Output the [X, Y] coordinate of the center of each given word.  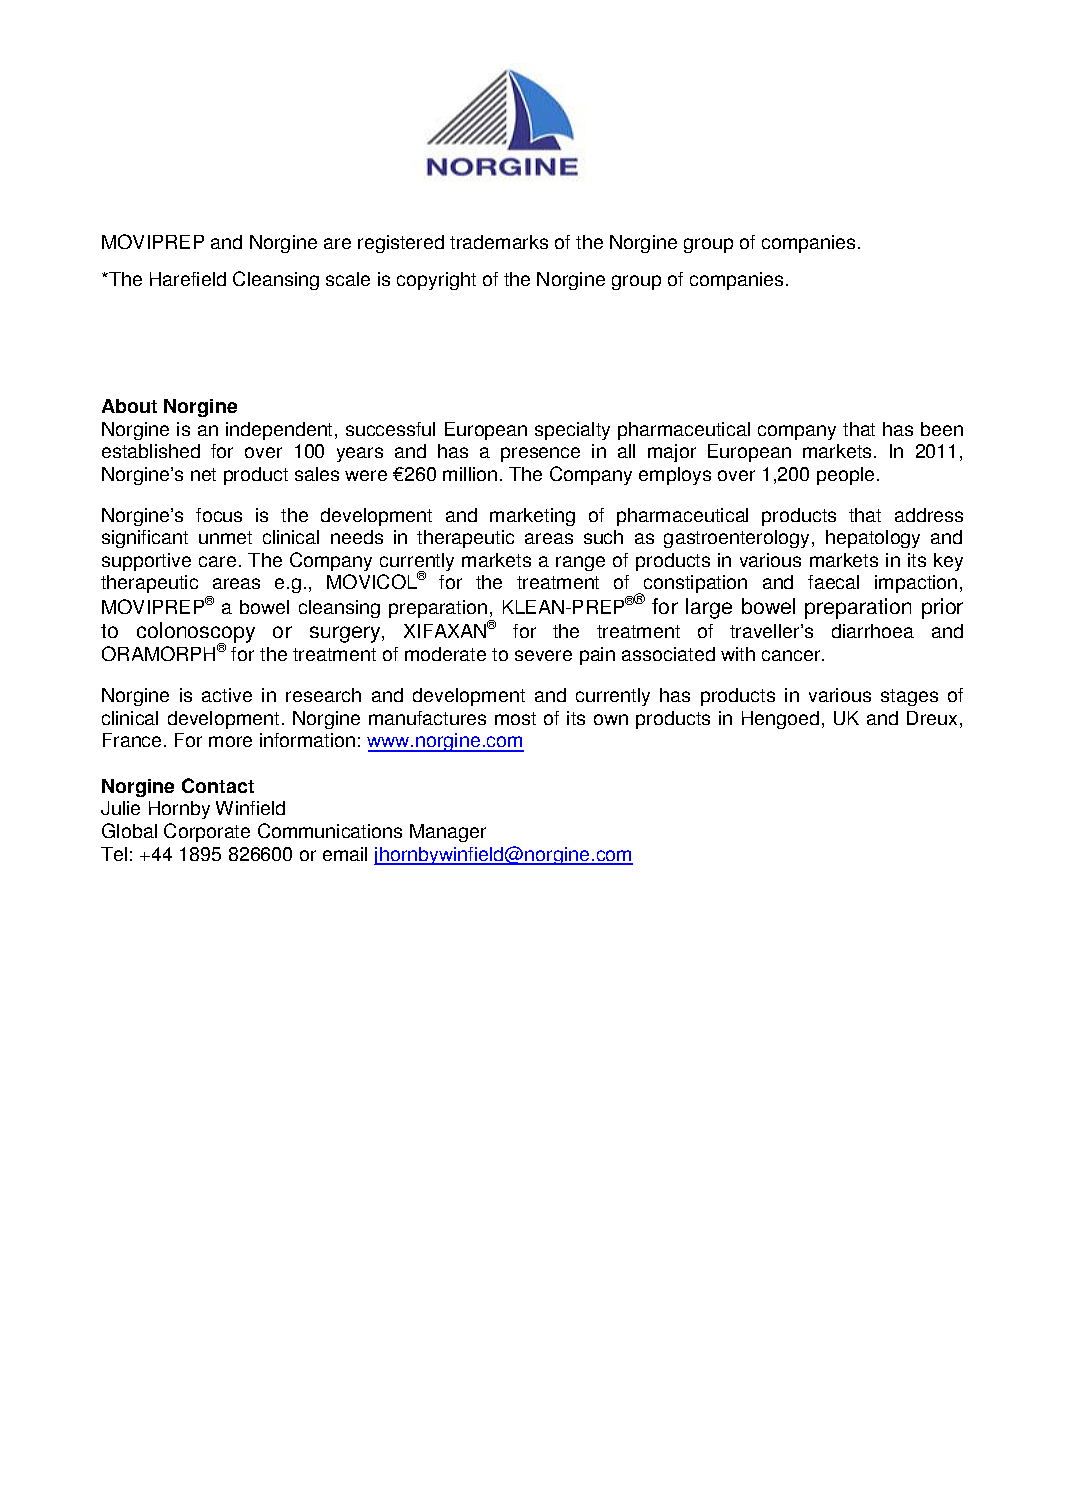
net [203, 474]
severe [543, 655]
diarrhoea [873, 631]
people [845, 476]
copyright [436, 281]
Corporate [207, 832]
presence [540, 454]
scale [348, 279]
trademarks [499, 242]
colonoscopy [196, 634]
